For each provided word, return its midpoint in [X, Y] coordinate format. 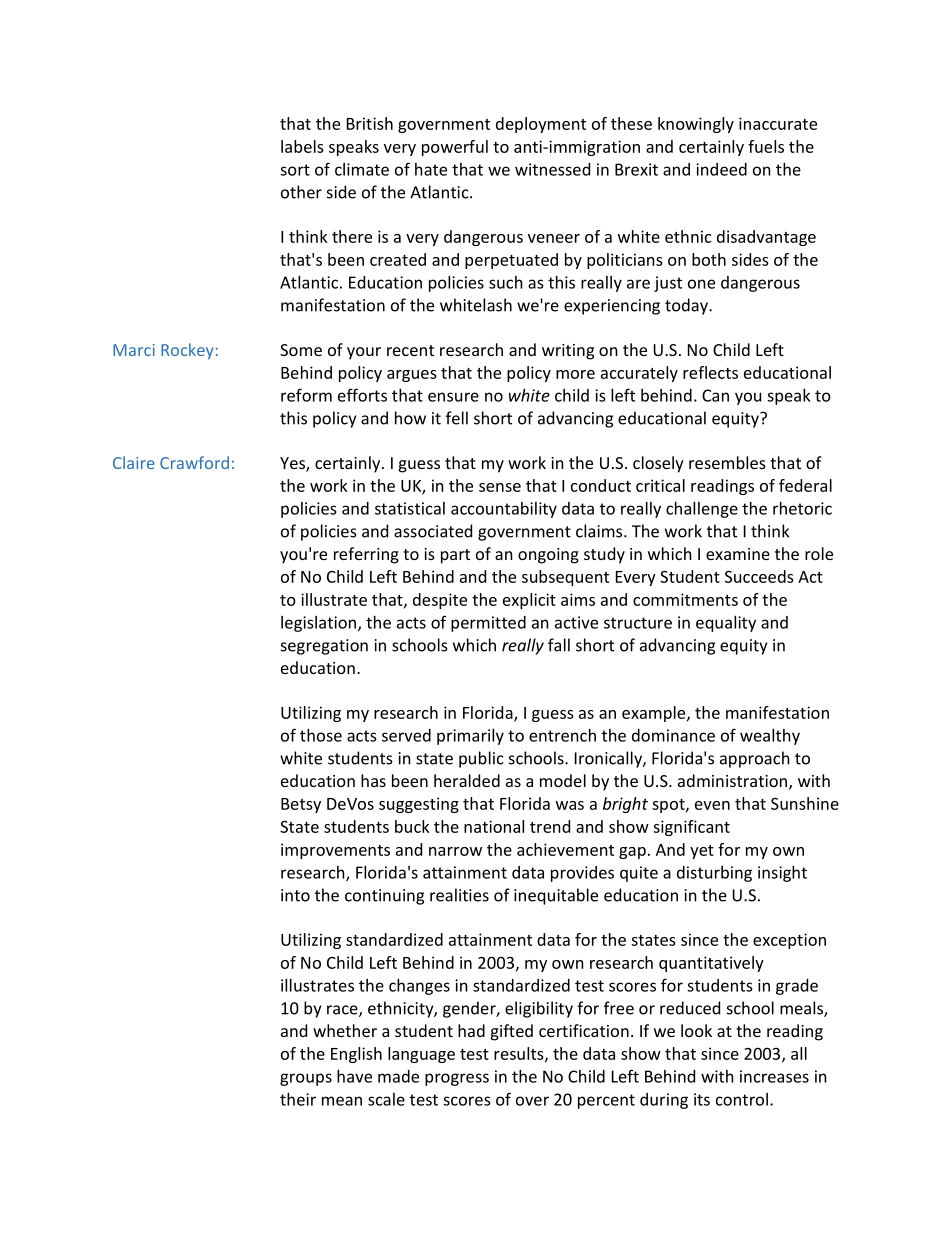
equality [726, 624]
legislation [318, 624]
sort [295, 170]
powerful [455, 148]
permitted [488, 624]
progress [457, 1079]
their [298, 1099]
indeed [721, 169]
